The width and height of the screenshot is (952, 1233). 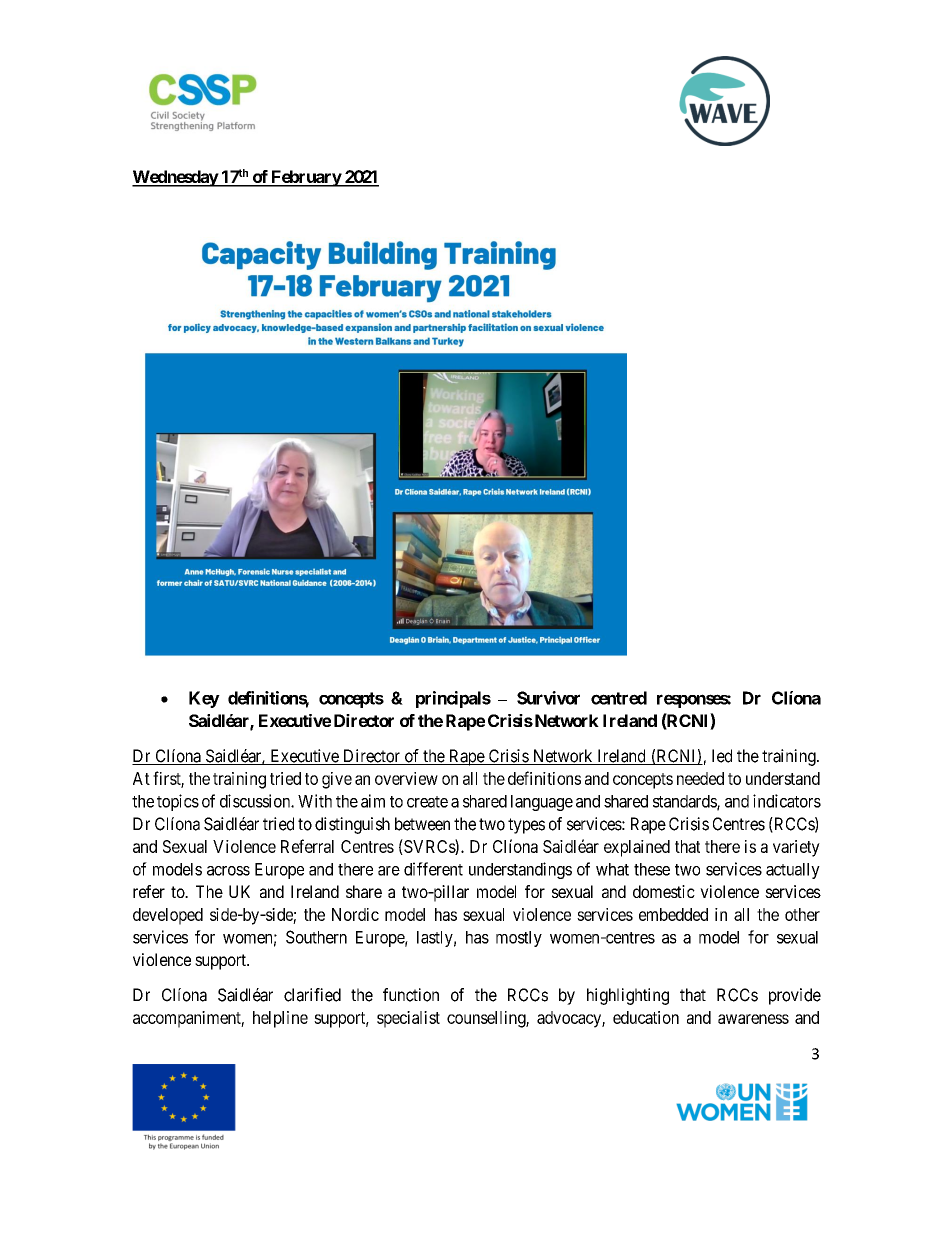 What do you see at coordinates (433, 869) in the screenshot?
I see `different` at bounding box center [433, 869].
